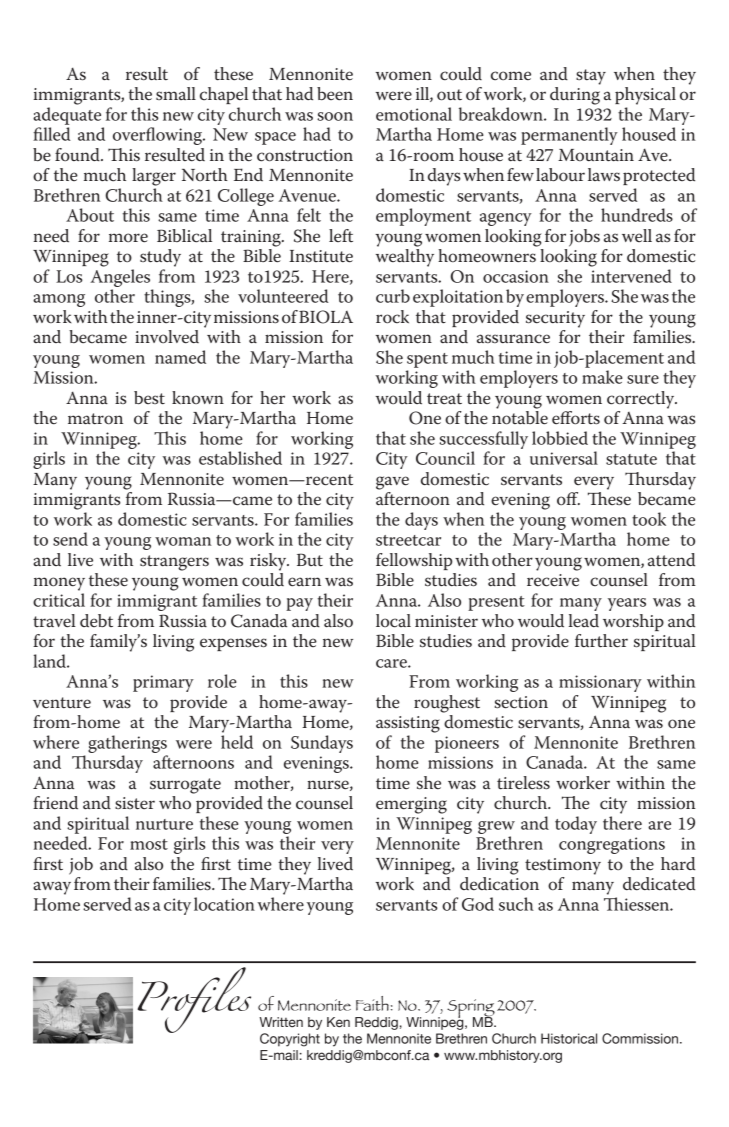 The width and height of the image is (729, 1127). Describe the element at coordinates (444, 399) in the image. I see `treat` at that location.
